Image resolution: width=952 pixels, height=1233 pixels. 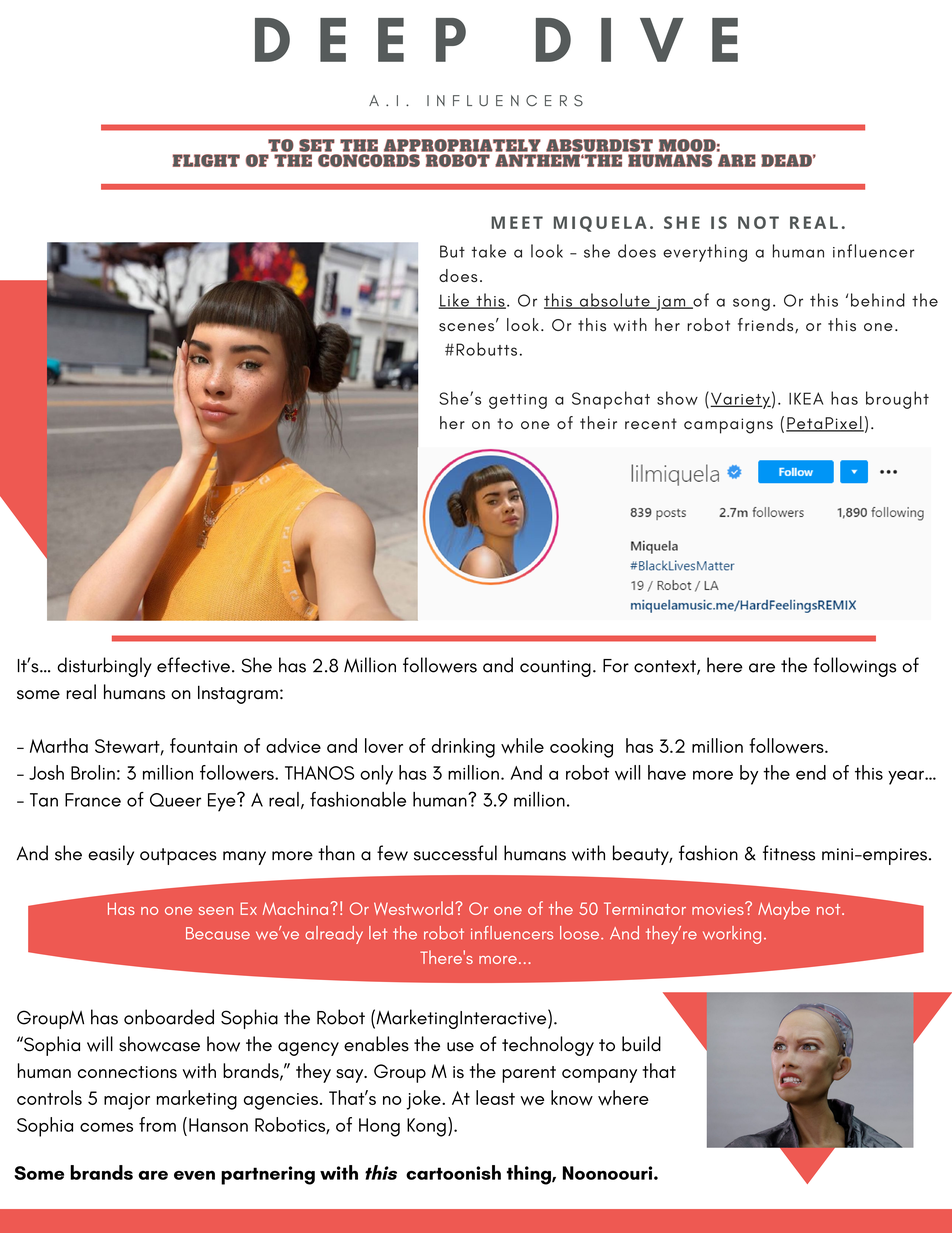 I want to click on from, so click(x=157, y=1124).
